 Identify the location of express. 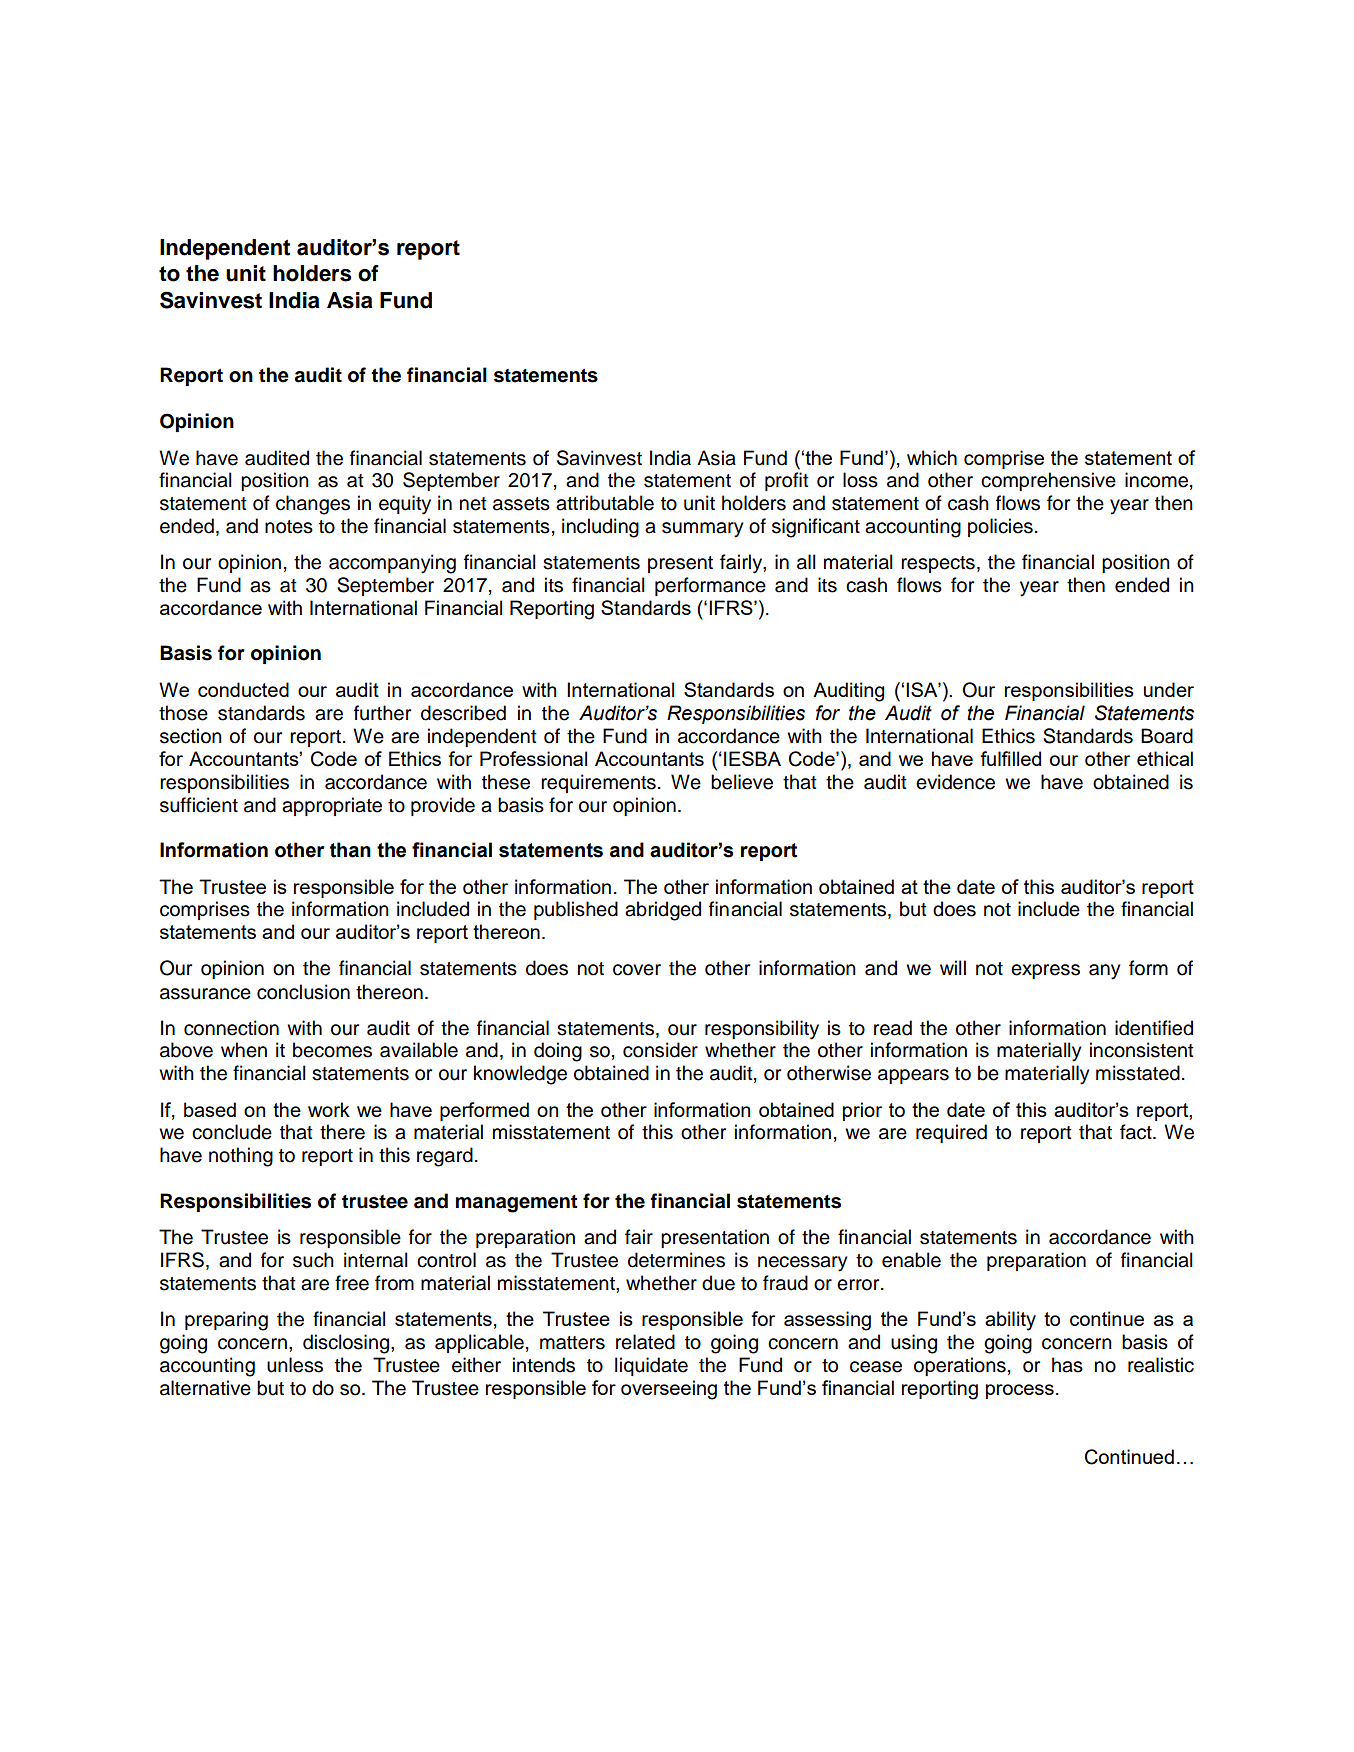
(1045, 971).
